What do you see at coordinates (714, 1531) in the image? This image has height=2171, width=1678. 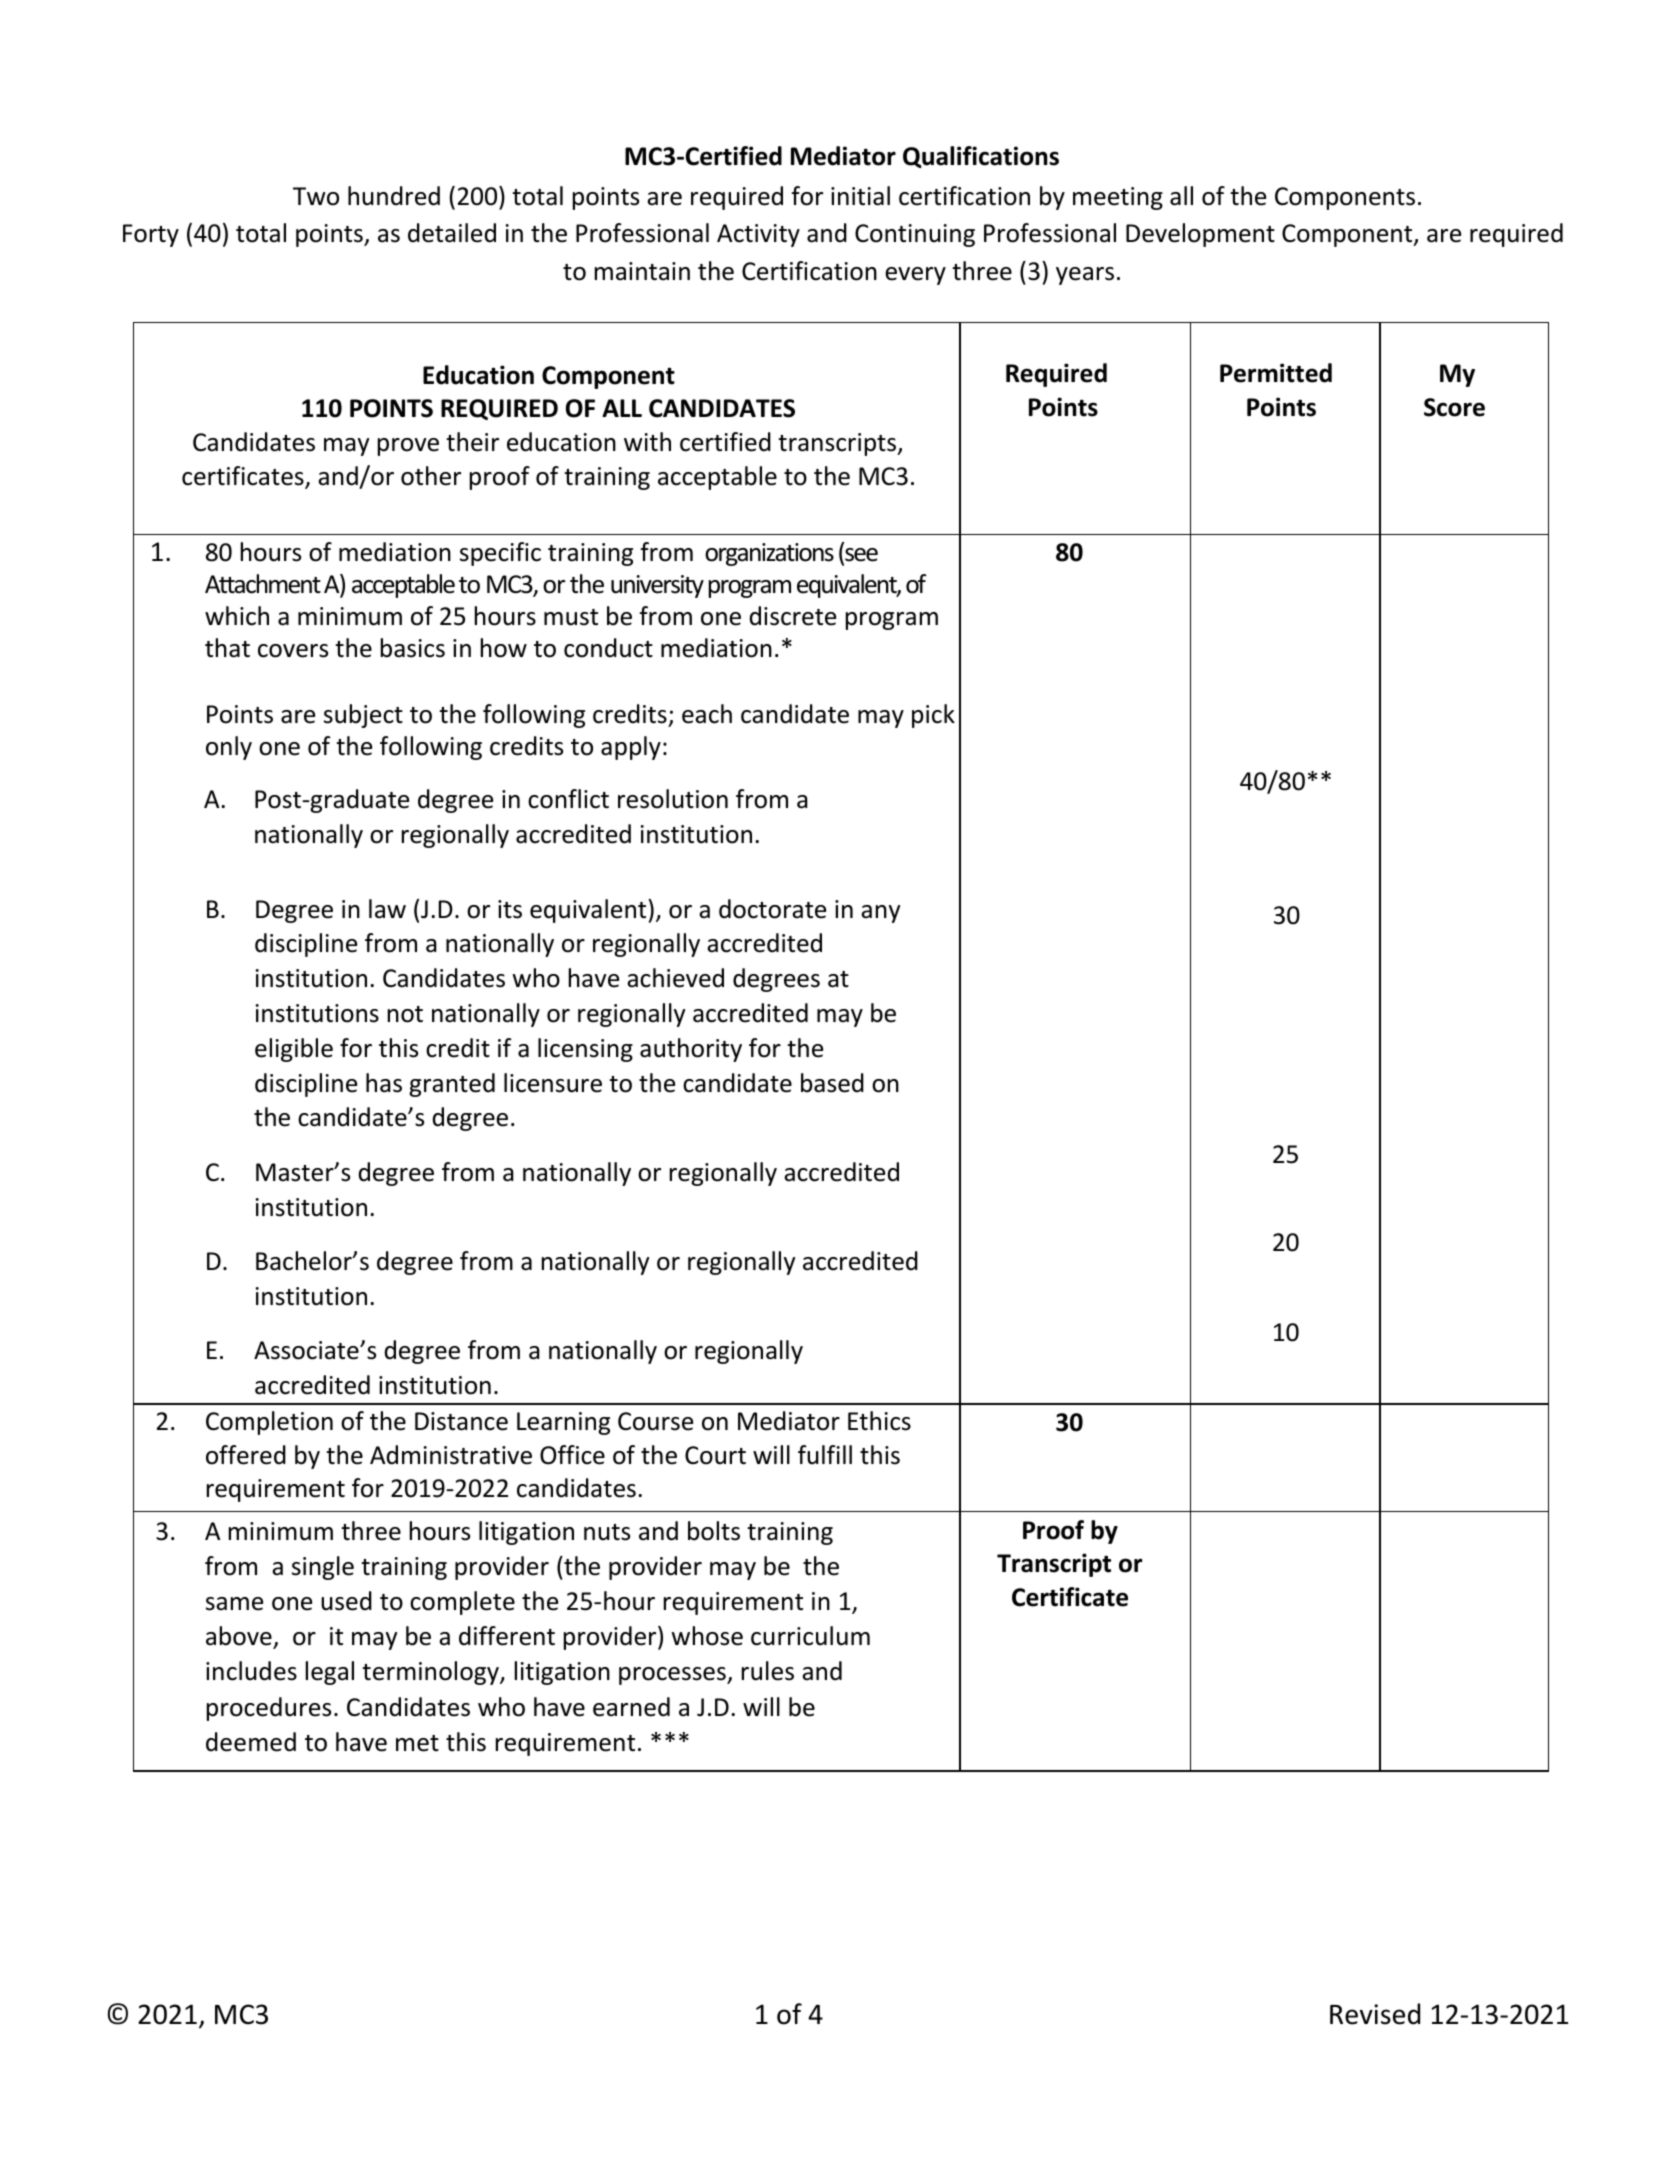 I see `bolts` at bounding box center [714, 1531].
